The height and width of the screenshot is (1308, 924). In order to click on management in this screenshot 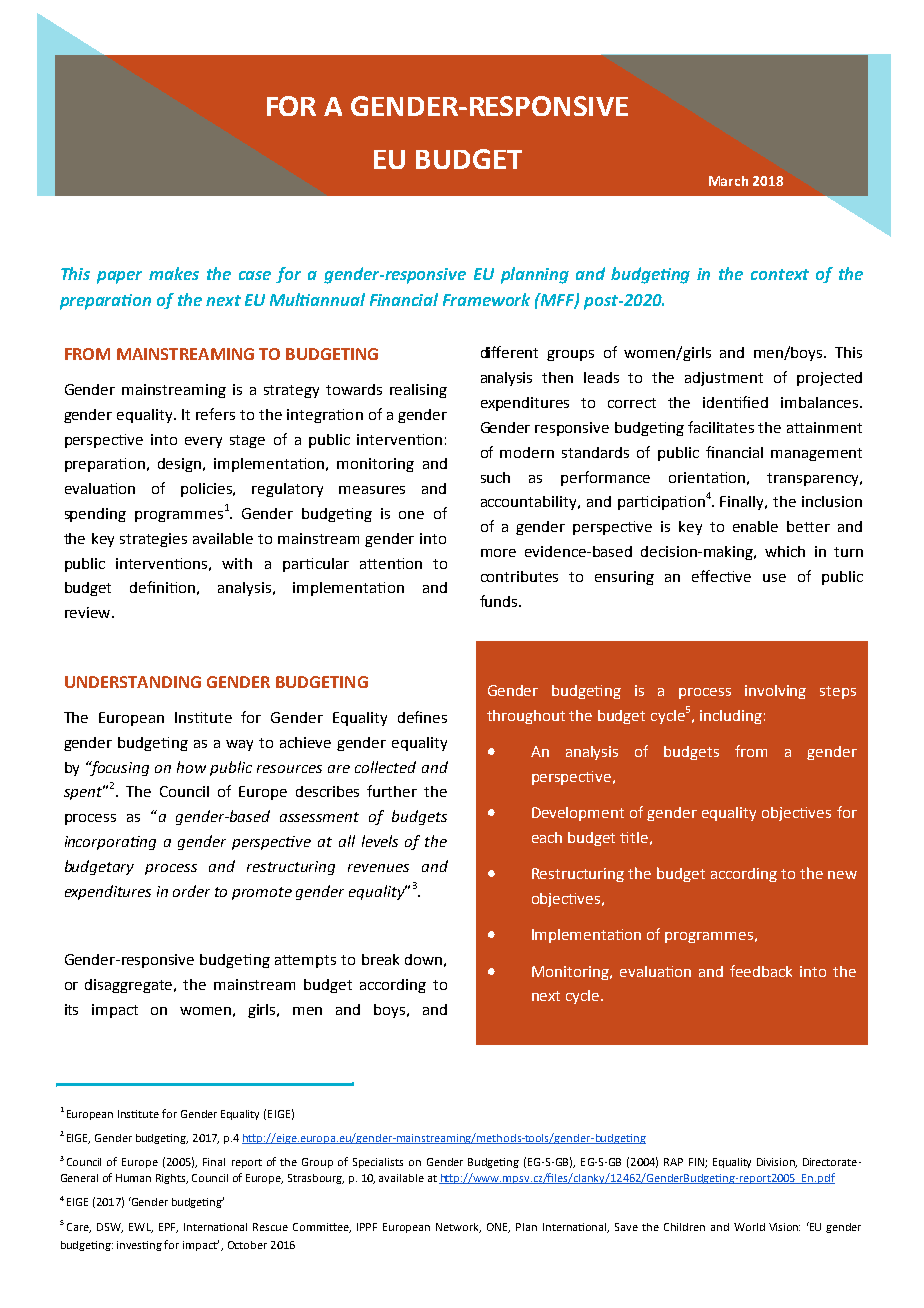, I will do `click(816, 454)`.
